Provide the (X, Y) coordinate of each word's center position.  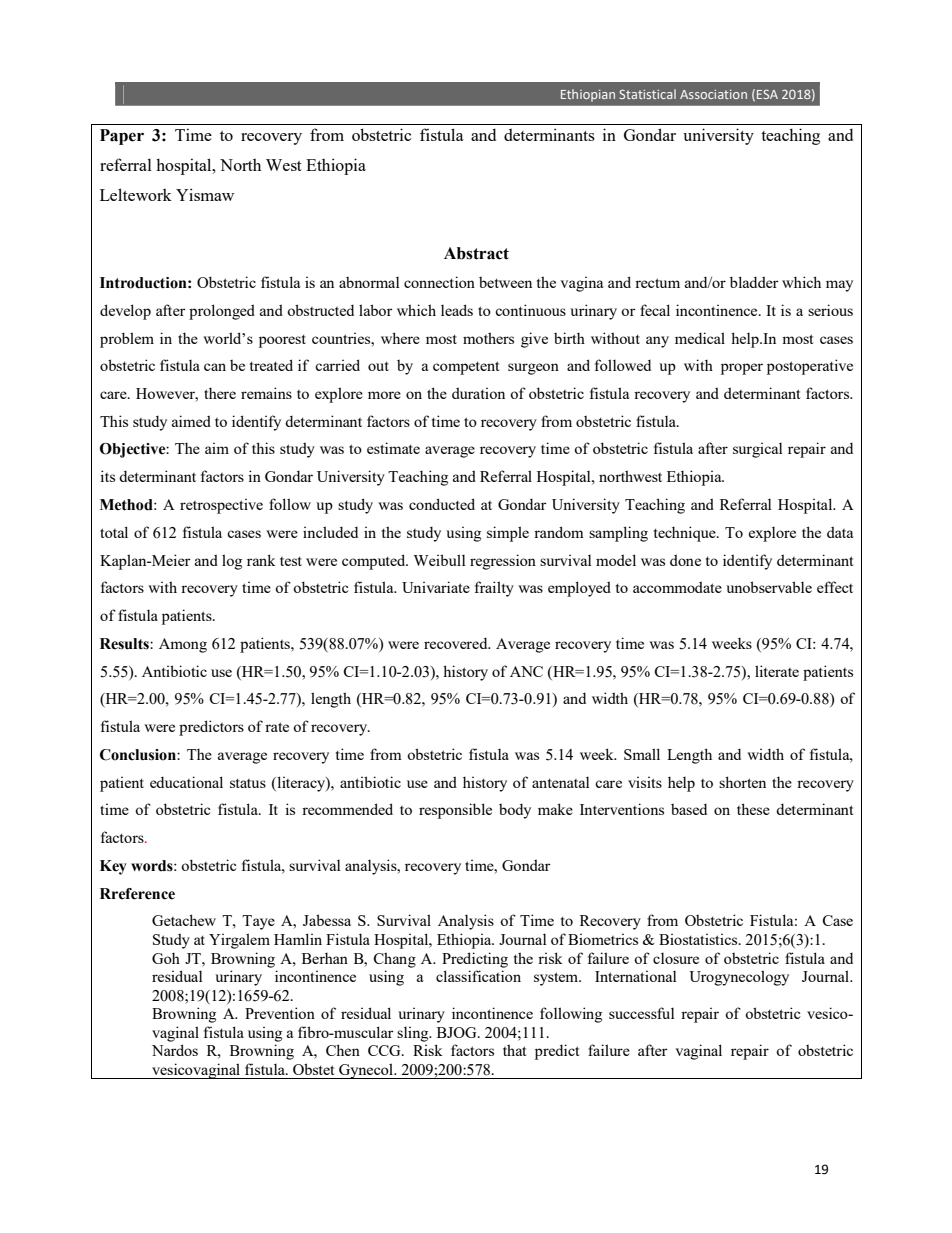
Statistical (647, 94)
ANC (526, 671)
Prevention (280, 1013)
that (514, 1050)
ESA (767, 94)
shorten (742, 782)
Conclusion (139, 755)
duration (478, 393)
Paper (122, 137)
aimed (191, 421)
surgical (758, 450)
